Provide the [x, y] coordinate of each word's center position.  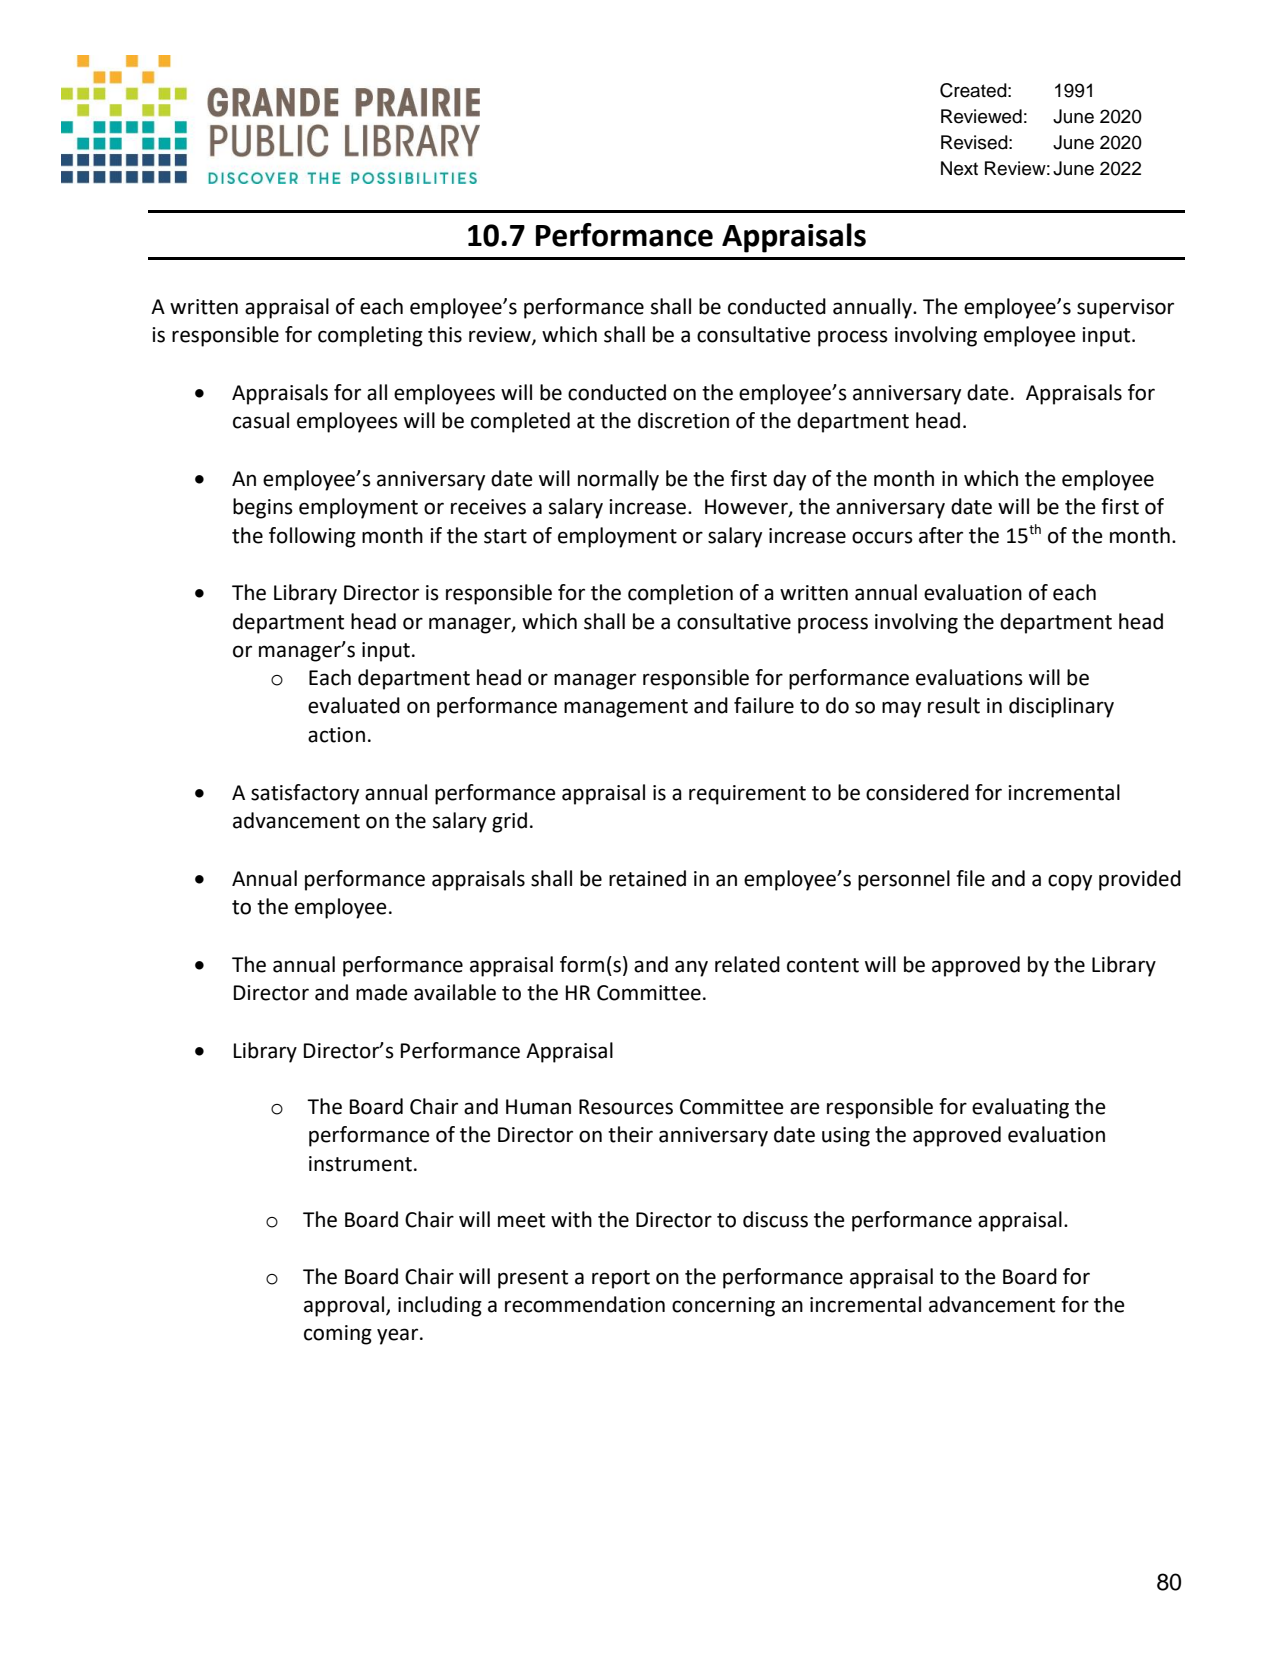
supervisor [1125, 309]
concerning [723, 1307]
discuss [775, 1219]
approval [345, 1306]
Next [959, 168]
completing [370, 336]
